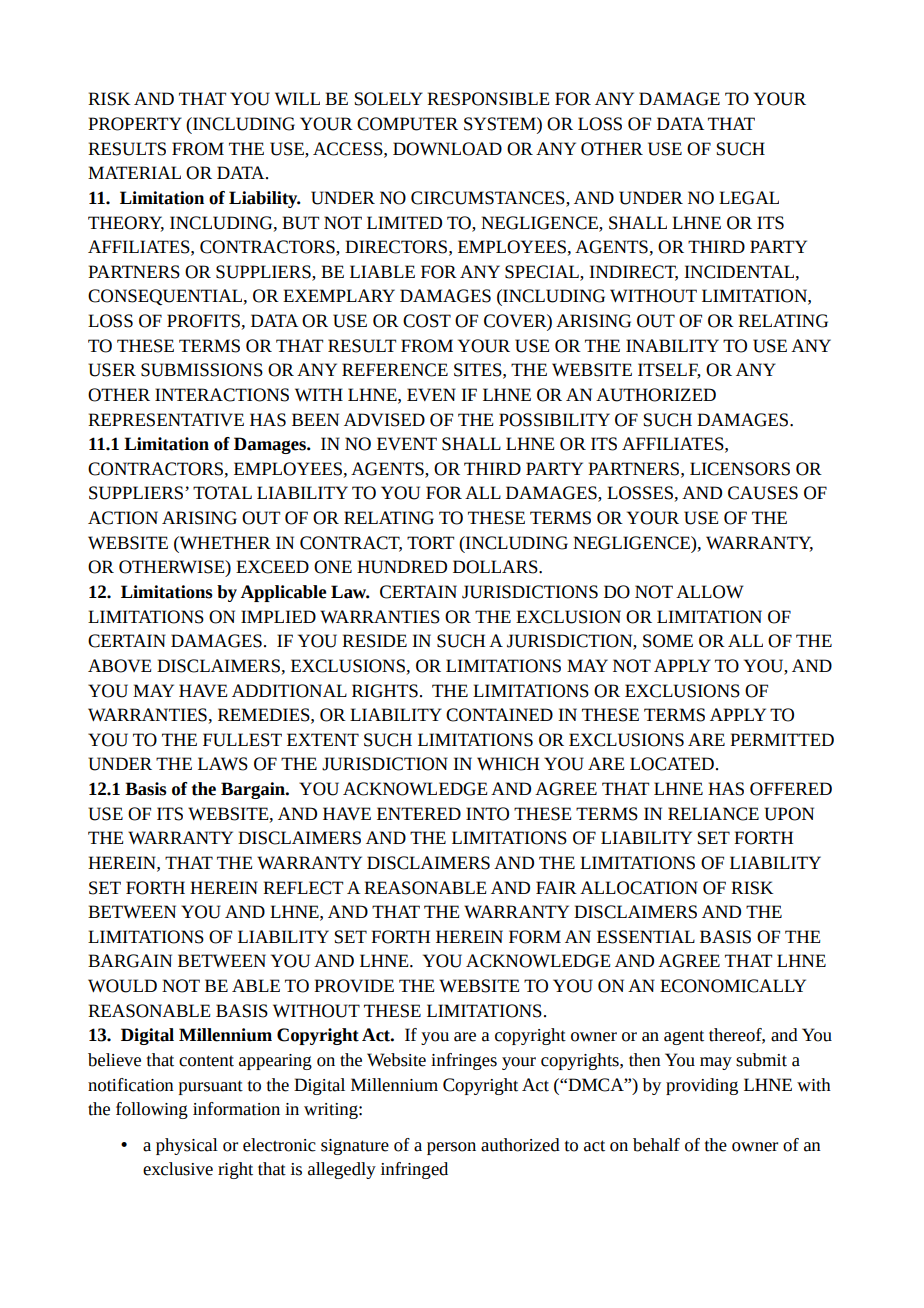  Describe the element at coordinates (135, 124) in the image. I see `PROPERTY` at that location.
